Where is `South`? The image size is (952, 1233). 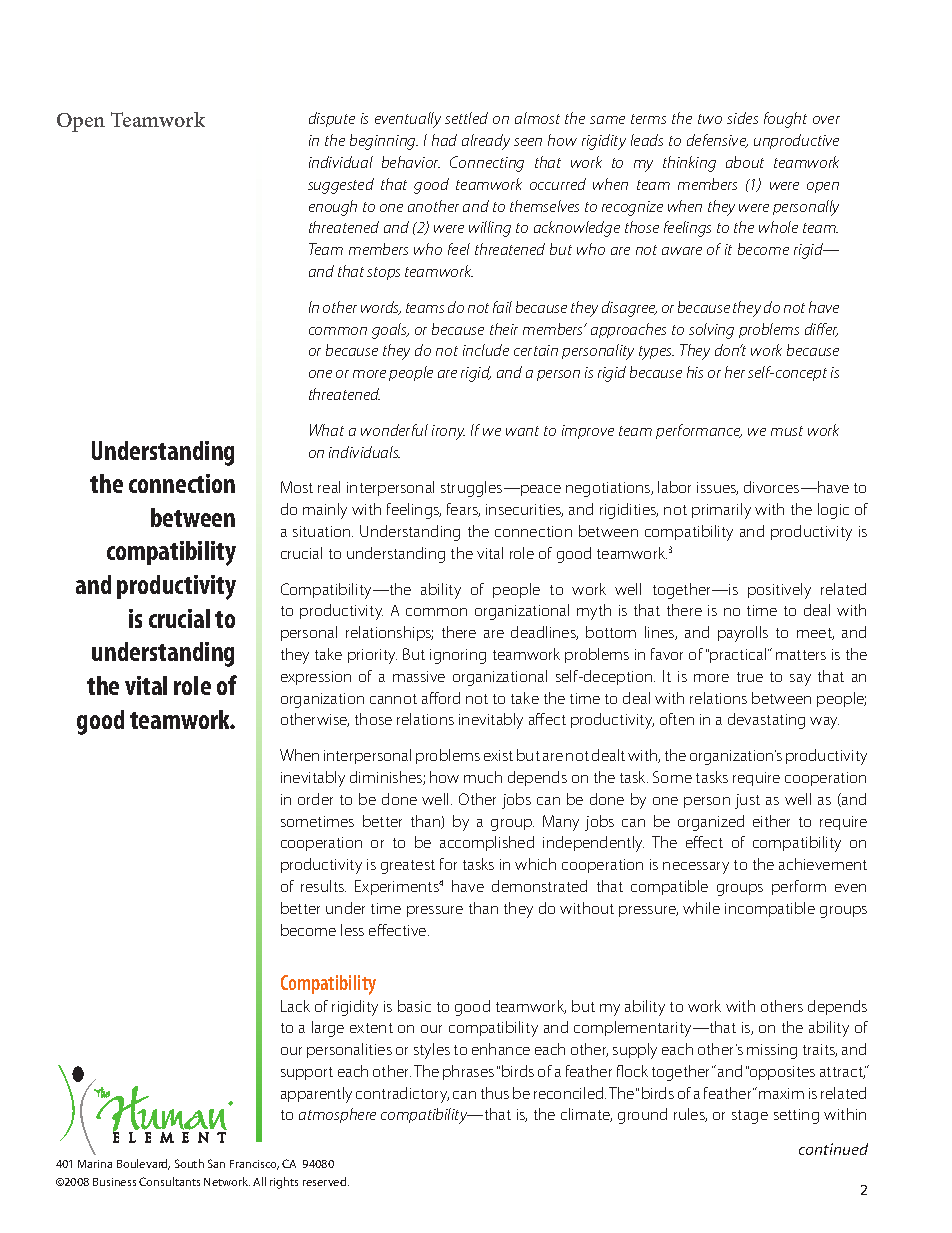
South is located at coordinates (189, 1163).
